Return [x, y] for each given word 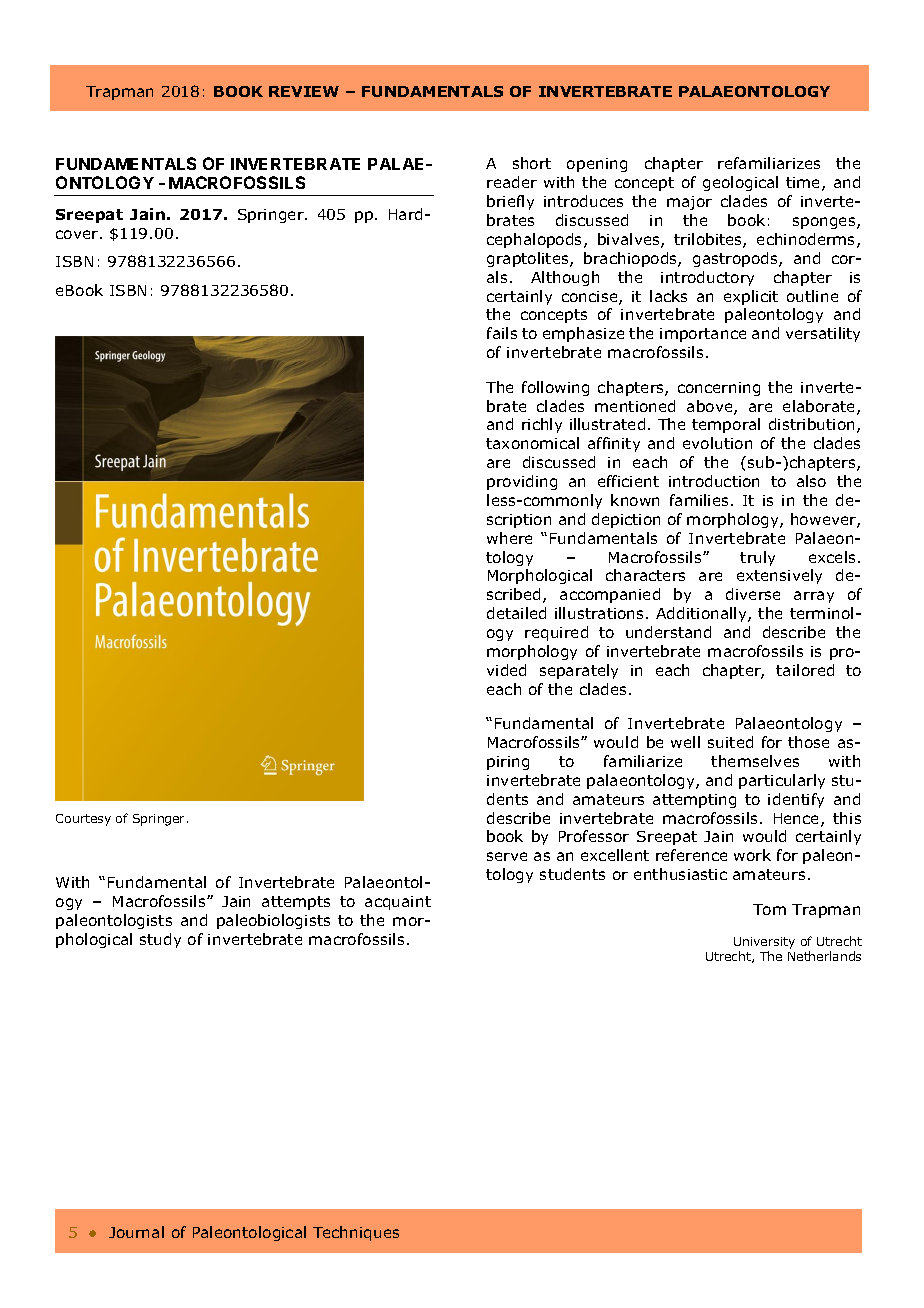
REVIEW [304, 91]
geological [740, 183]
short [532, 163]
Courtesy [83, 820]
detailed [516, 613]
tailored [805, 670]
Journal [136, 1232]
